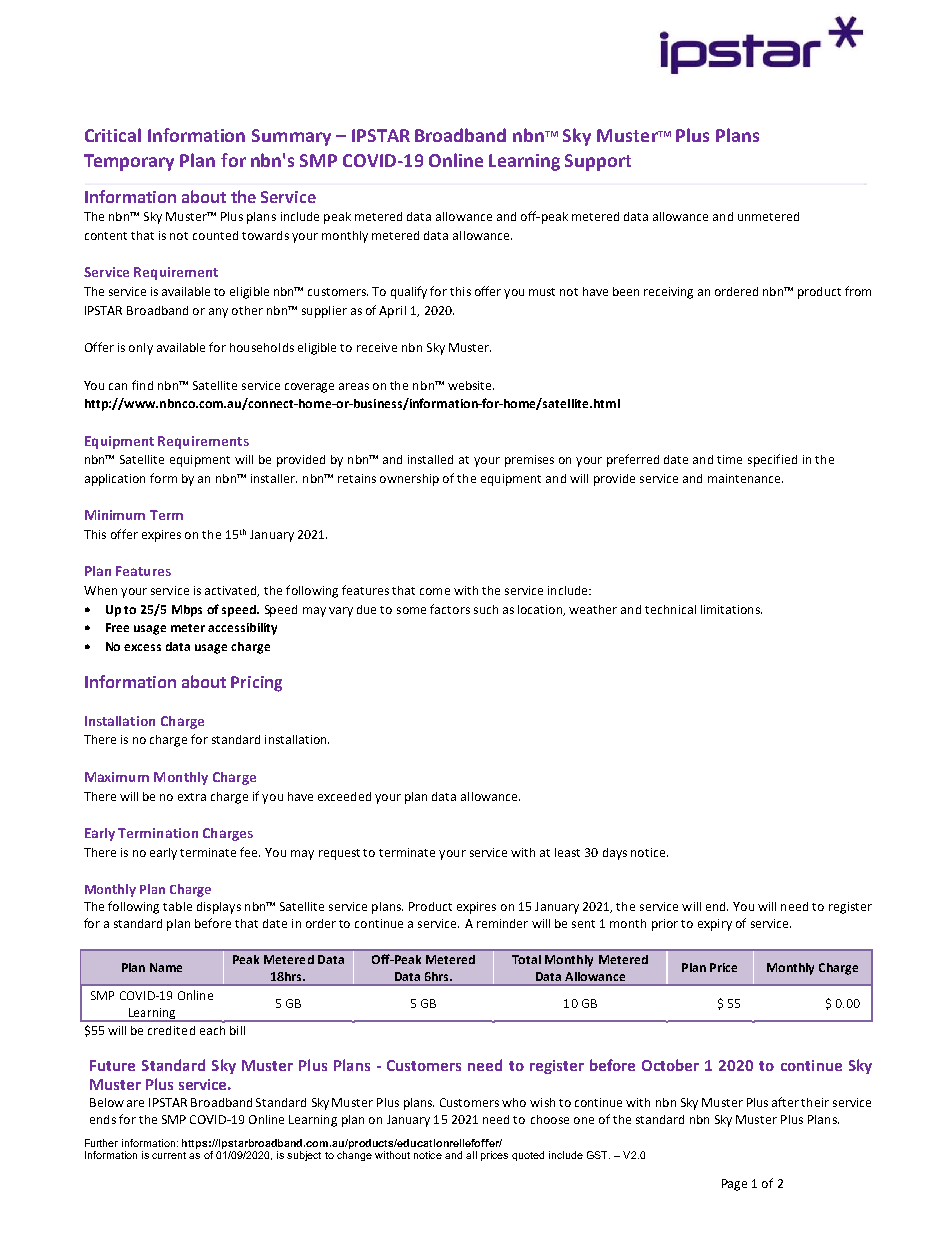 Image resolution: width=952 pixels, height=1233 pixels. What do you see at coordinates (598, 162) in the screenshot?
I see `Support` at bounding box center [598, 162].
